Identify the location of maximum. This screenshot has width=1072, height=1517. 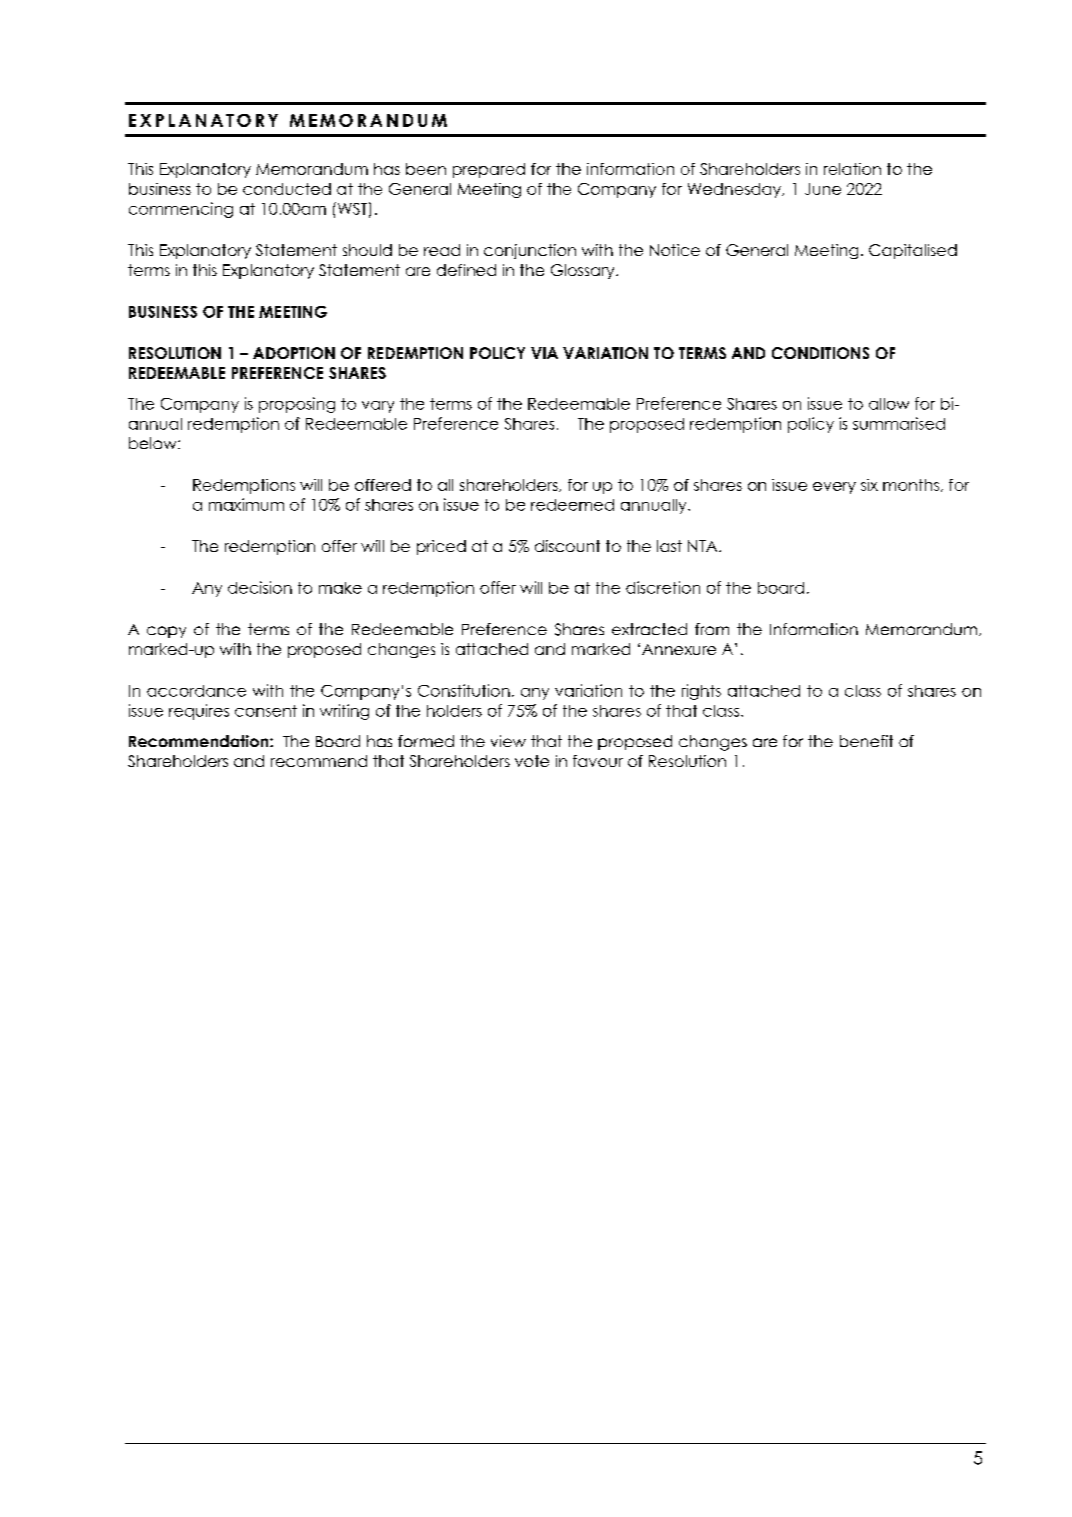
(246, 504).
